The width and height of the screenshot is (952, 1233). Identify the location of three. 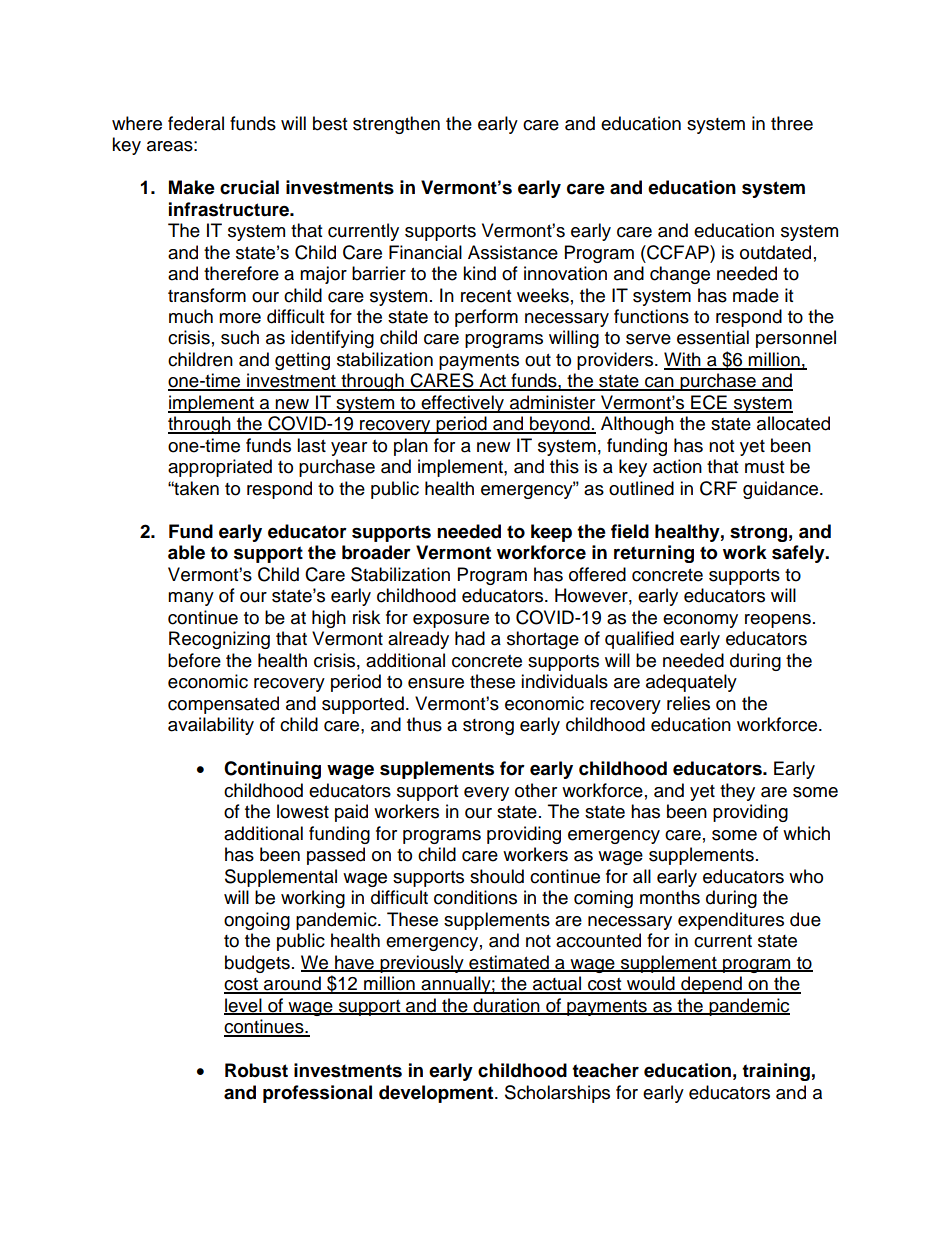
(792, 123).
